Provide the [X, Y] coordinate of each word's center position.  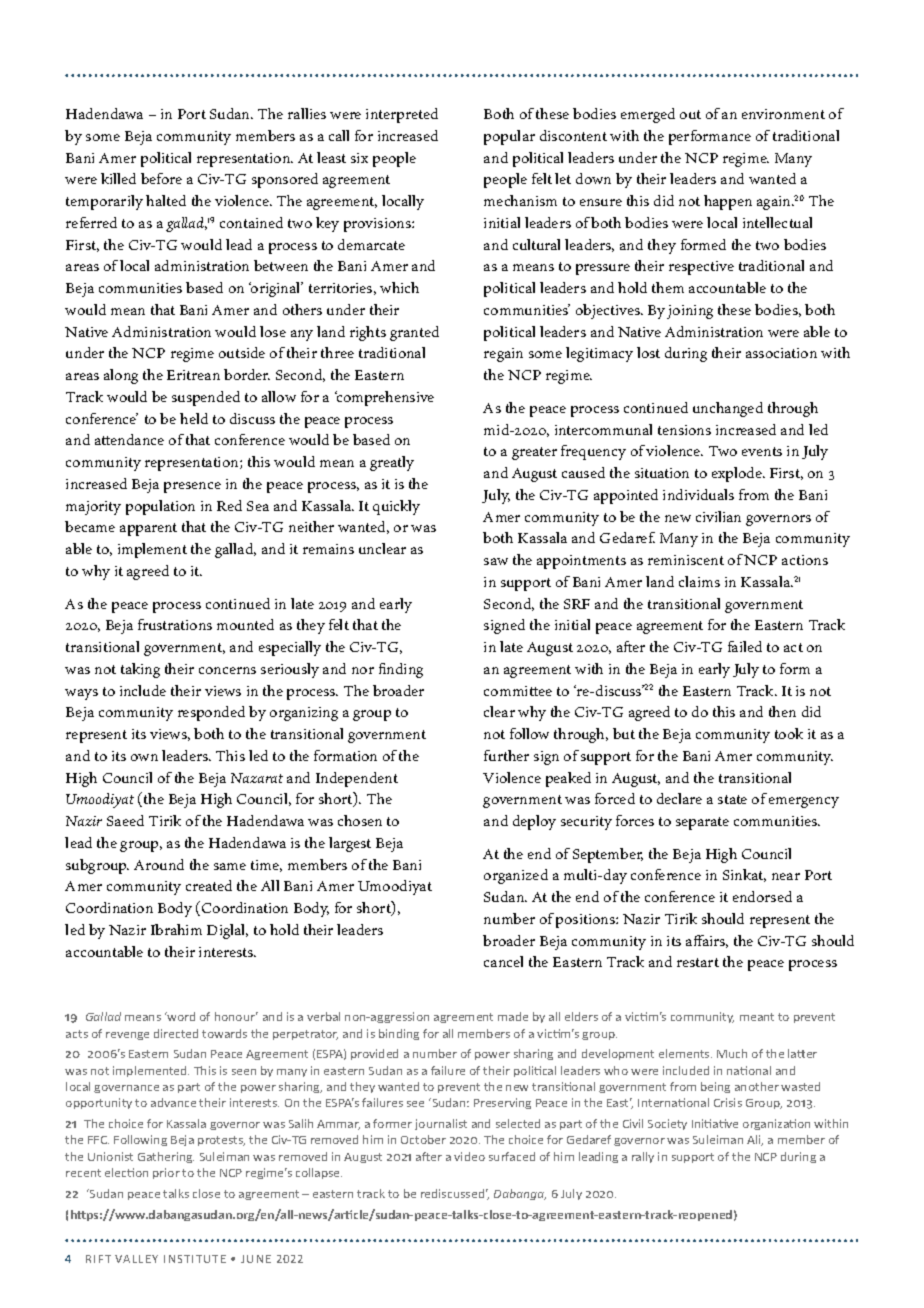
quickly [396, 507]
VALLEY [136, 1259]
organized [516, 876]
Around [159, 864]
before [161, 178]
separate [702, 823]
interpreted [402, 115]
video [469, 1156]
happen [728, 202]
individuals [698, 494]
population [160, 507]
